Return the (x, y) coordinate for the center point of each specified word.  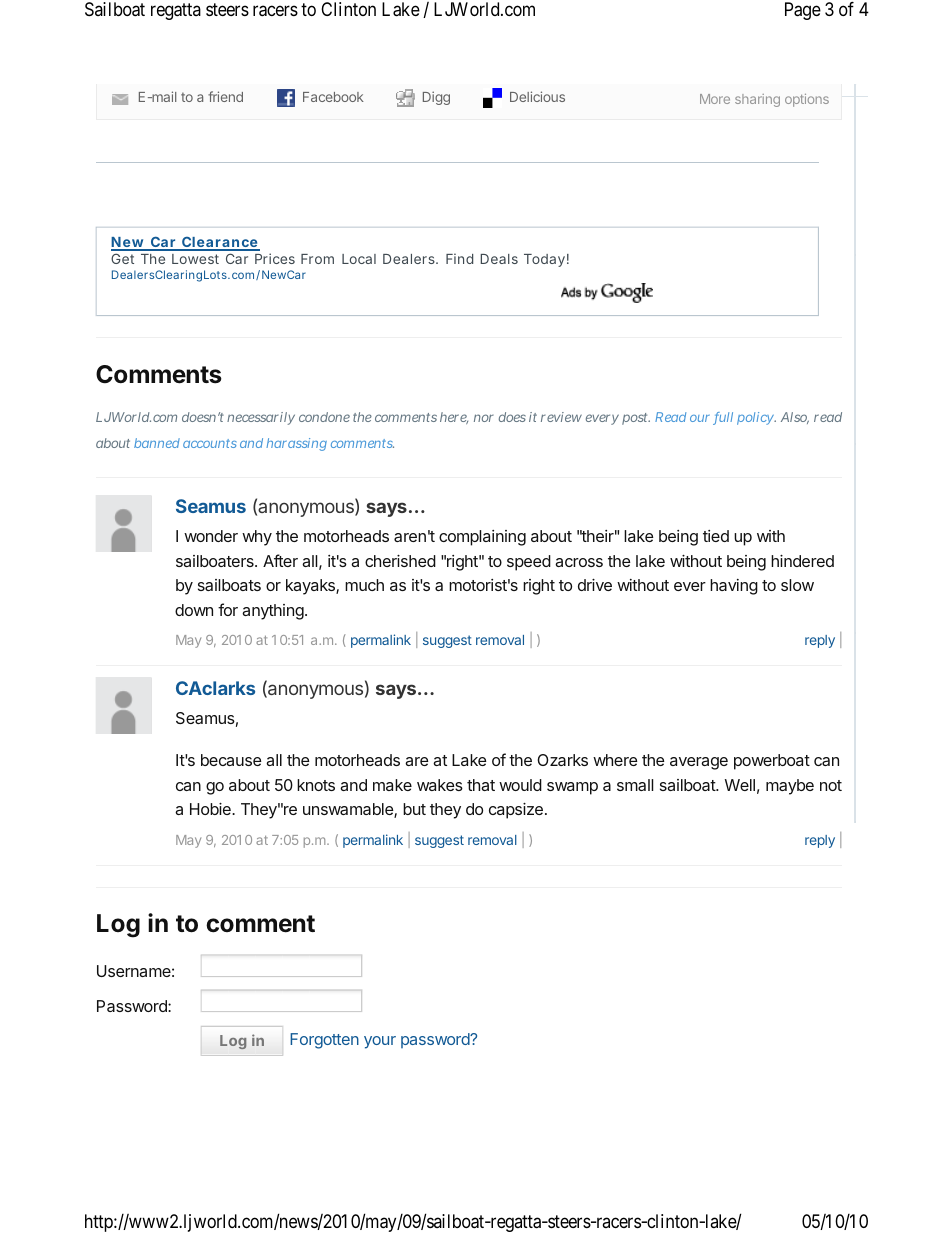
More (715, 99)
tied (716, 536)
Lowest (195, 259)
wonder (211, 536)
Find (459, 258)
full (723, 418)
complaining (482, 538)
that (481, 785)
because (231, 760)
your (380, 1042)
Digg (436, 98)
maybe (790, 787)
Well (740, 785)
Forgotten (324, 1041)
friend (225, 96)
